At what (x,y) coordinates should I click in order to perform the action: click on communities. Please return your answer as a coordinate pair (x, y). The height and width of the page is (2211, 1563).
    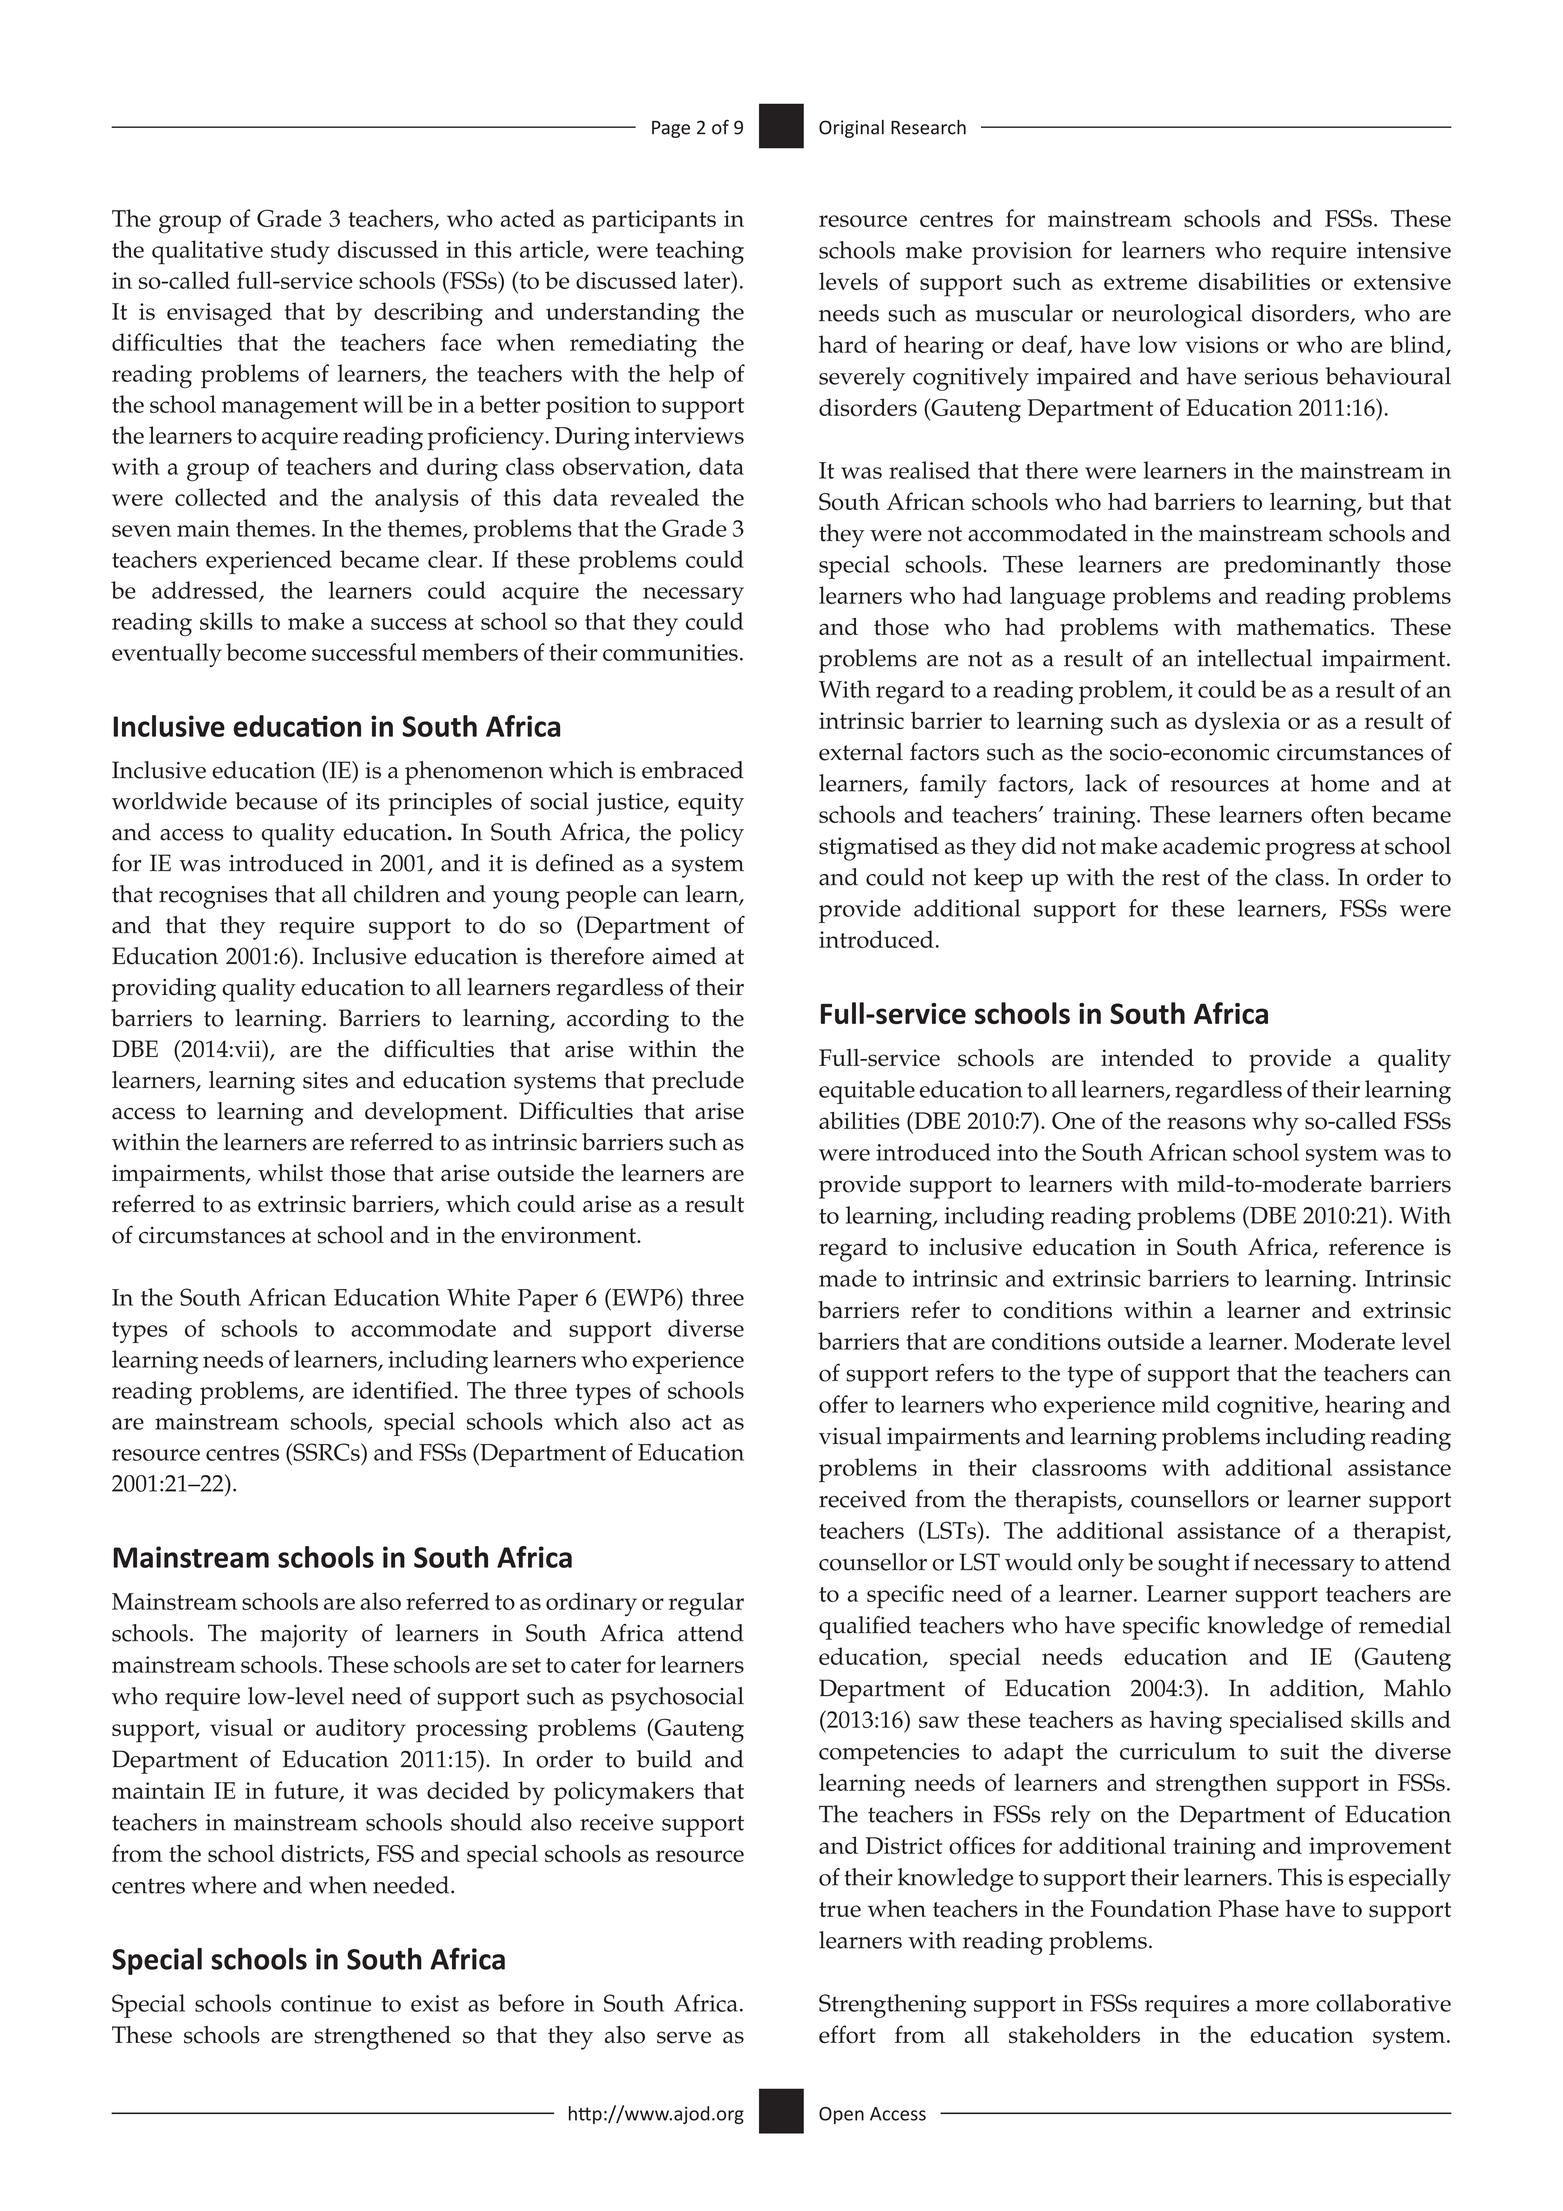
    Looking at the image, I should click on (670, 652).
